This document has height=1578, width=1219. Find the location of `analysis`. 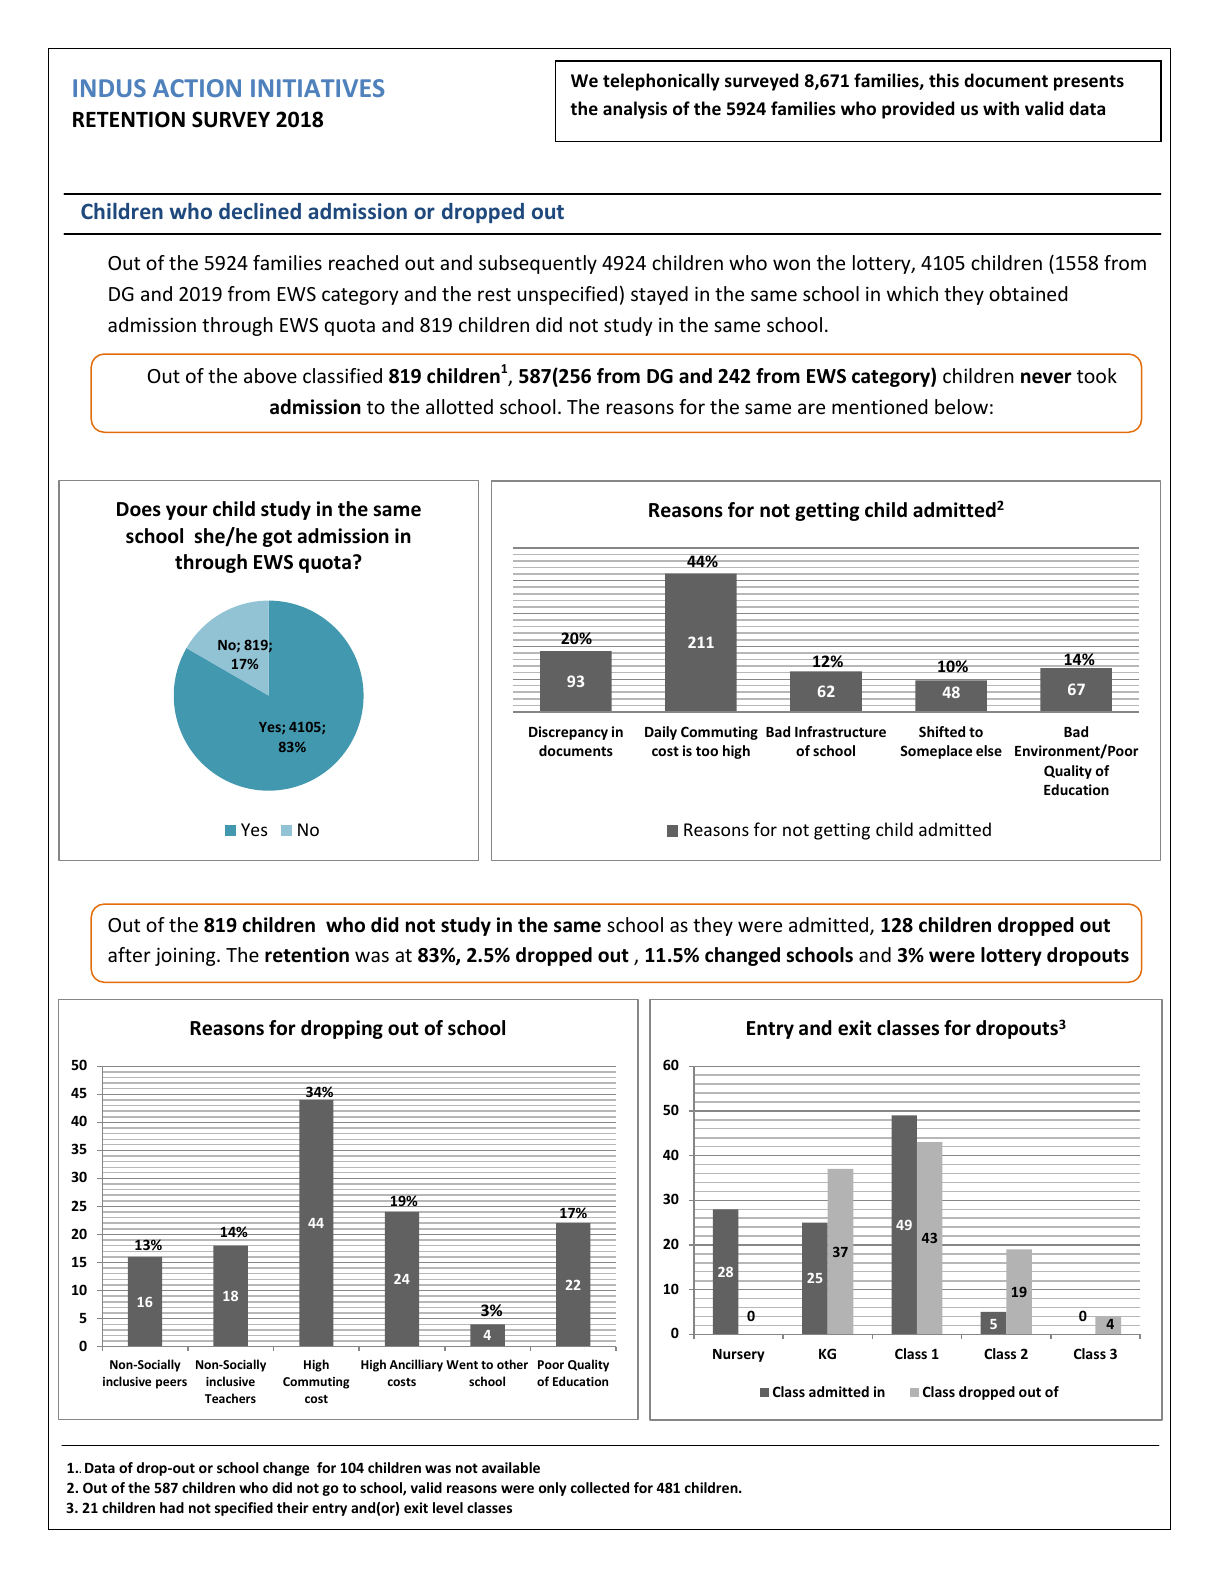

analysis is located at coordinates (635, 110).
